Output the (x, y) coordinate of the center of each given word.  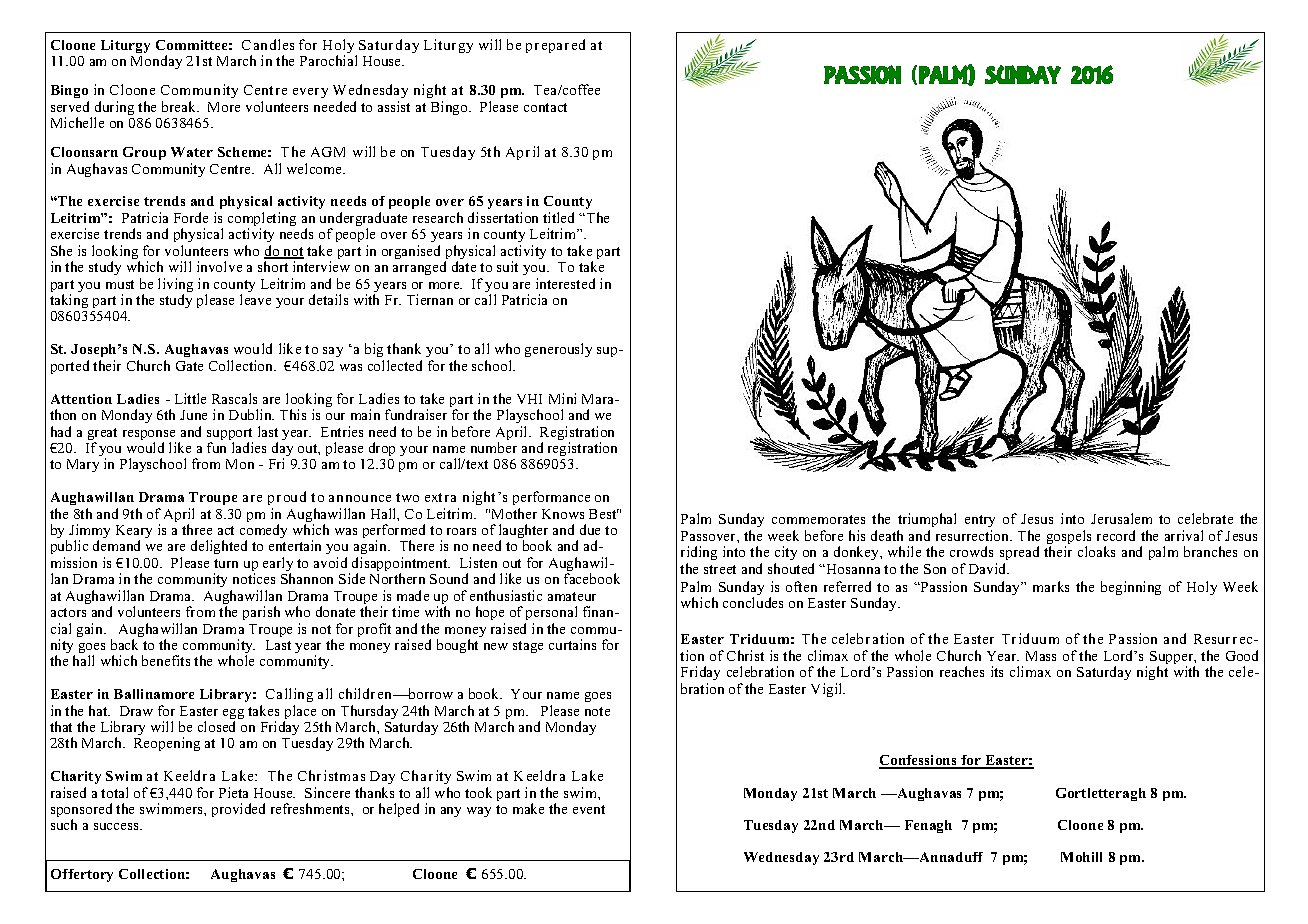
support (230, 435)
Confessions (919, 761)
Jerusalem (1121, 518)
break (180, 106)
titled (558, 217)
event (589, 809)
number (494, 447)
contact (545, 107)
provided (238, 810)
